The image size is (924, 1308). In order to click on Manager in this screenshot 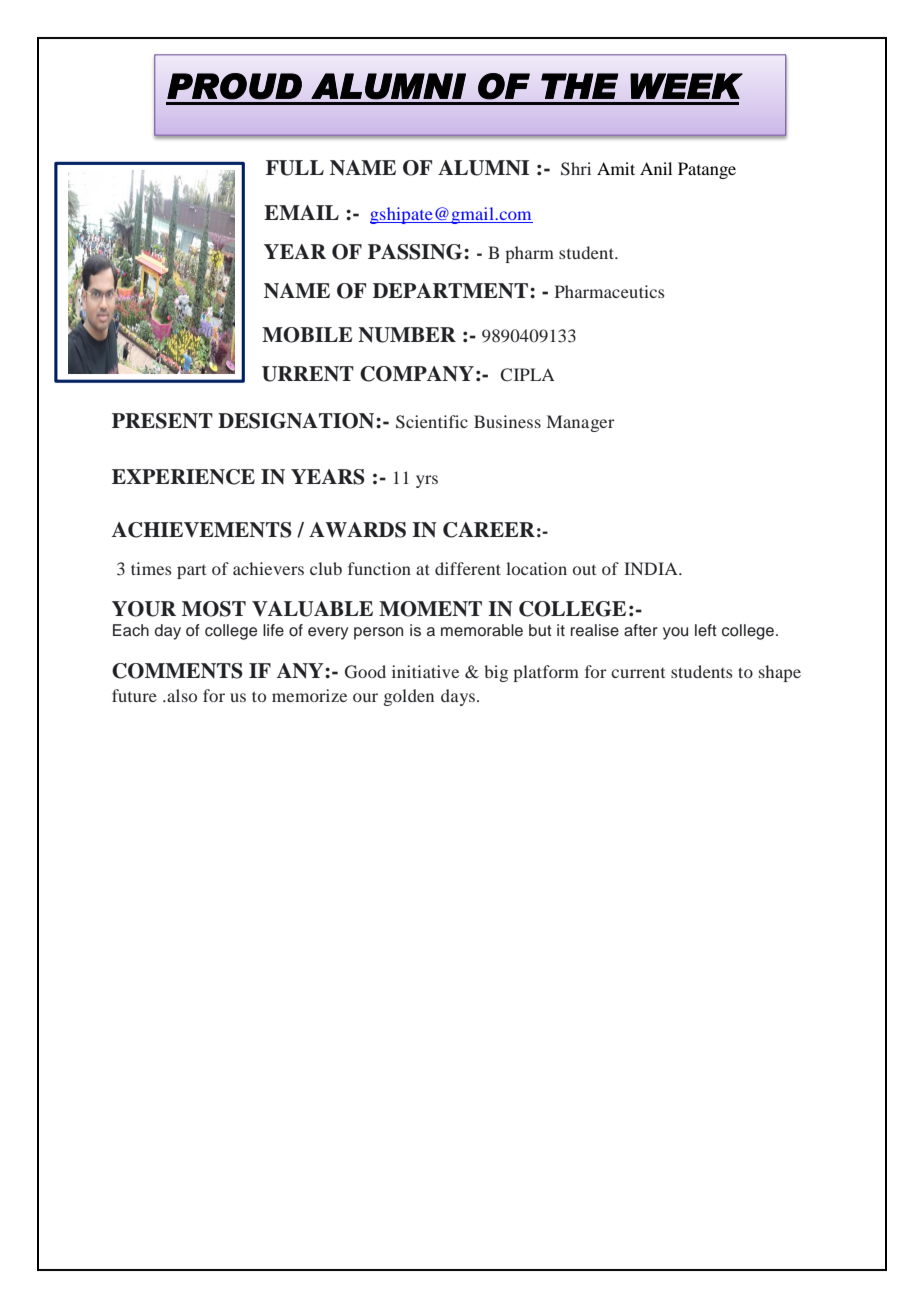, I will do `click(581, 423)`.
